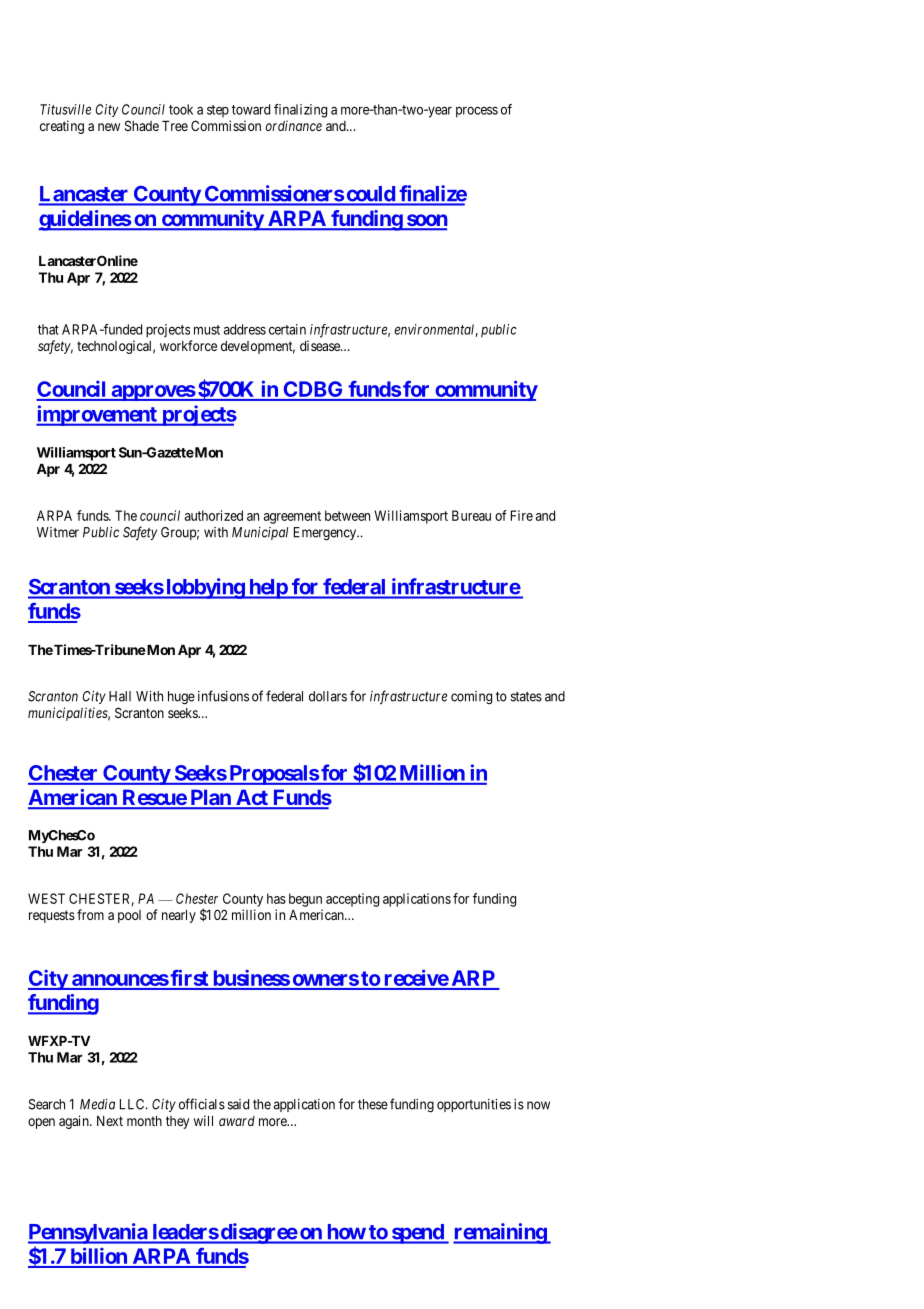 This screenshot has height=1309, width=924. Describe the element at coordinates (287, 329) in the screenshot. I see `certain` at that location.
